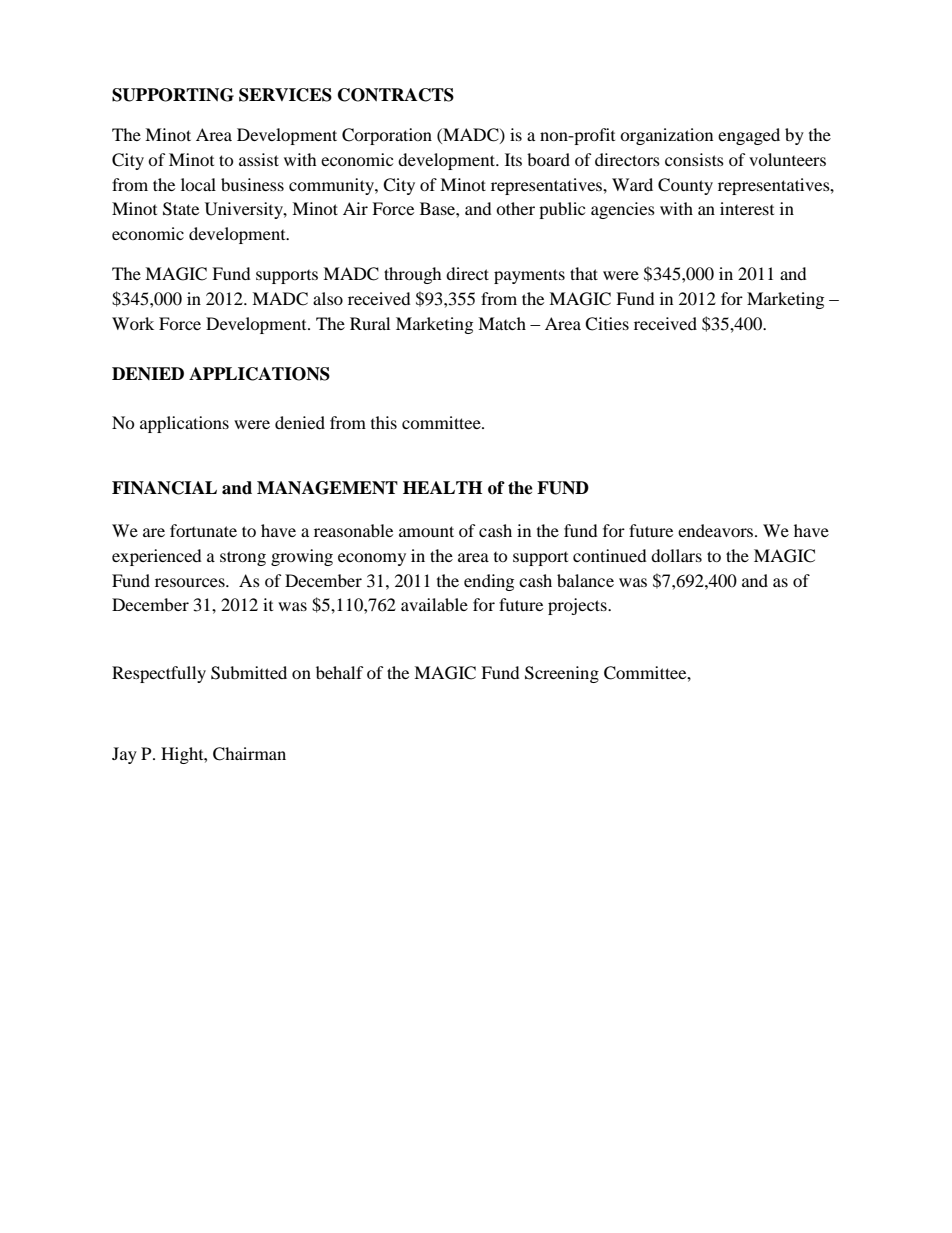 Image resolution: width=952 pixels, height=1233 pixels. What do you see at coordinates (285, 95) in the screenshot?
I see `SERVICES` at bounding box center [285, 95].
